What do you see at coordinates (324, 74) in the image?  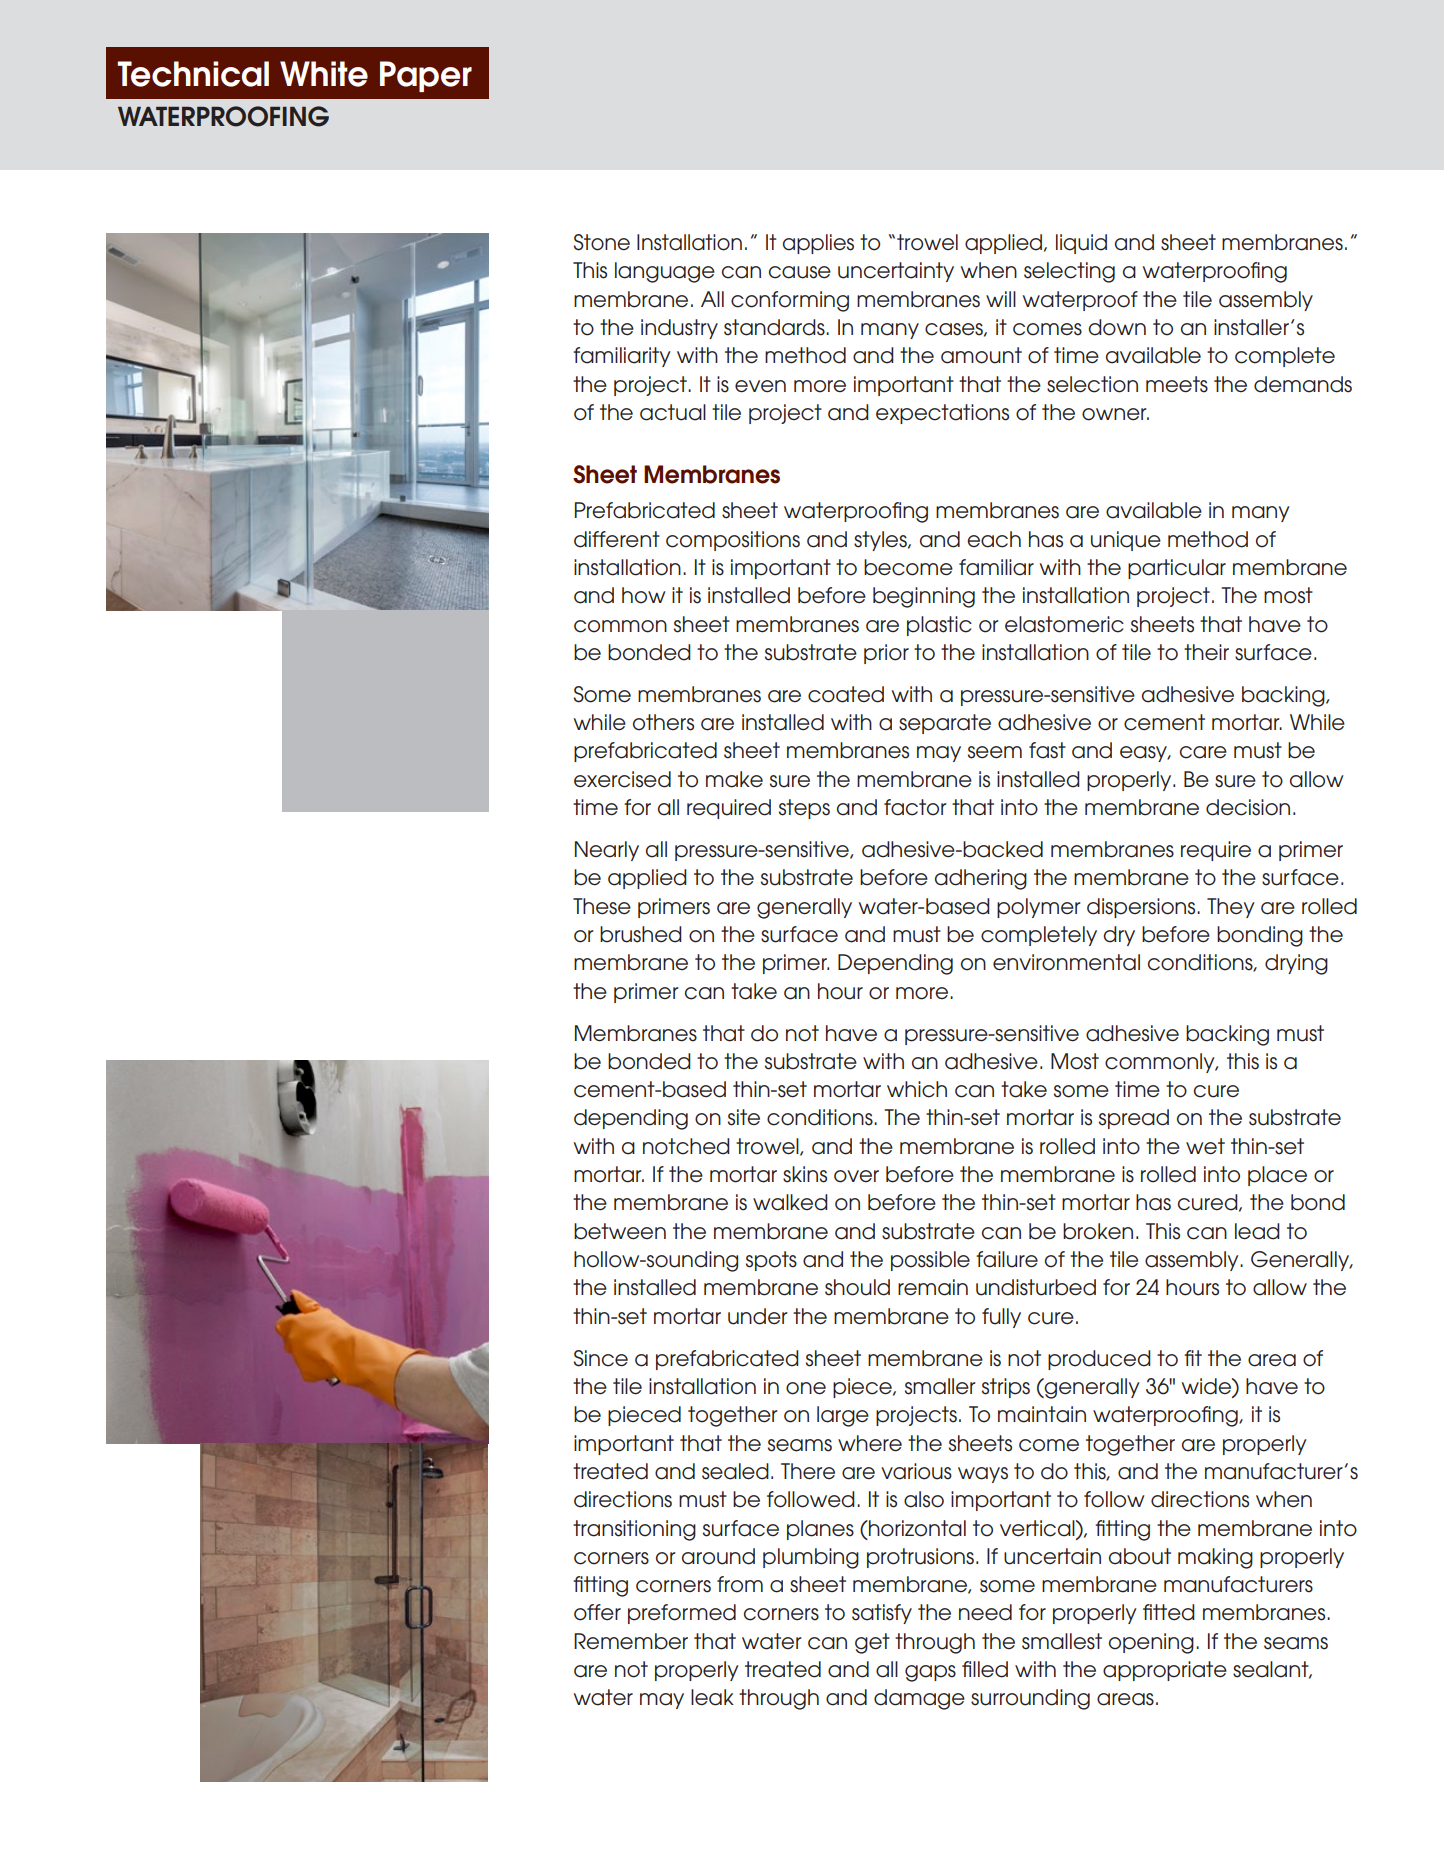 I see `White` at bounding box center [324, 74].
